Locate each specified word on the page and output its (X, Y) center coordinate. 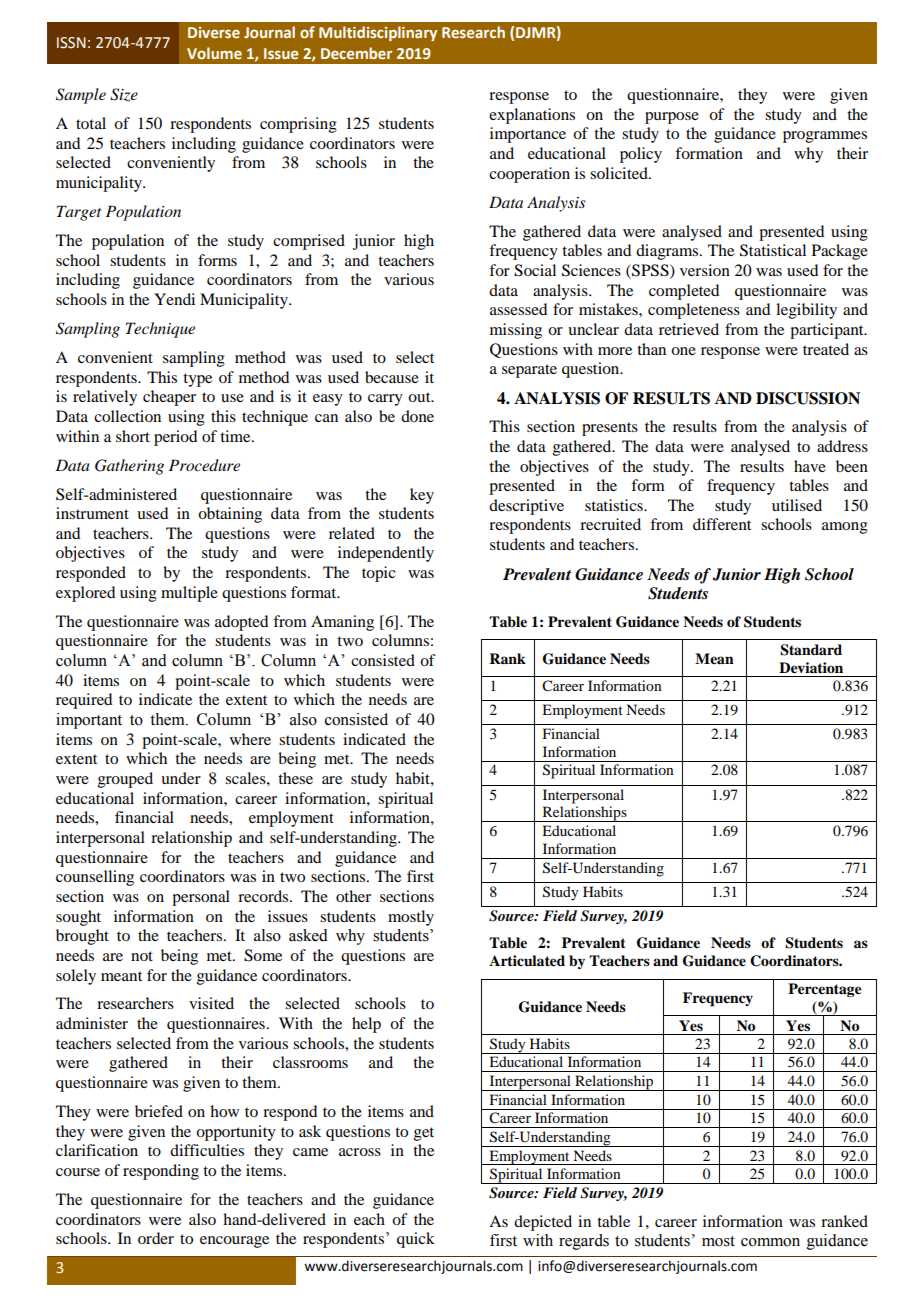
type (197, 380)
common (770, 1242)
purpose (672, 118)
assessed (518, 309)
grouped (125, 780)
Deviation (811, 667)
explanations (532, 116)
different (722, 524)
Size (124, 95)
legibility (806, 311)
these (295, 778)
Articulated (527, 960)
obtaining (230, 515)
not (142, 956)
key (422, 496)
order (156, 1238)
